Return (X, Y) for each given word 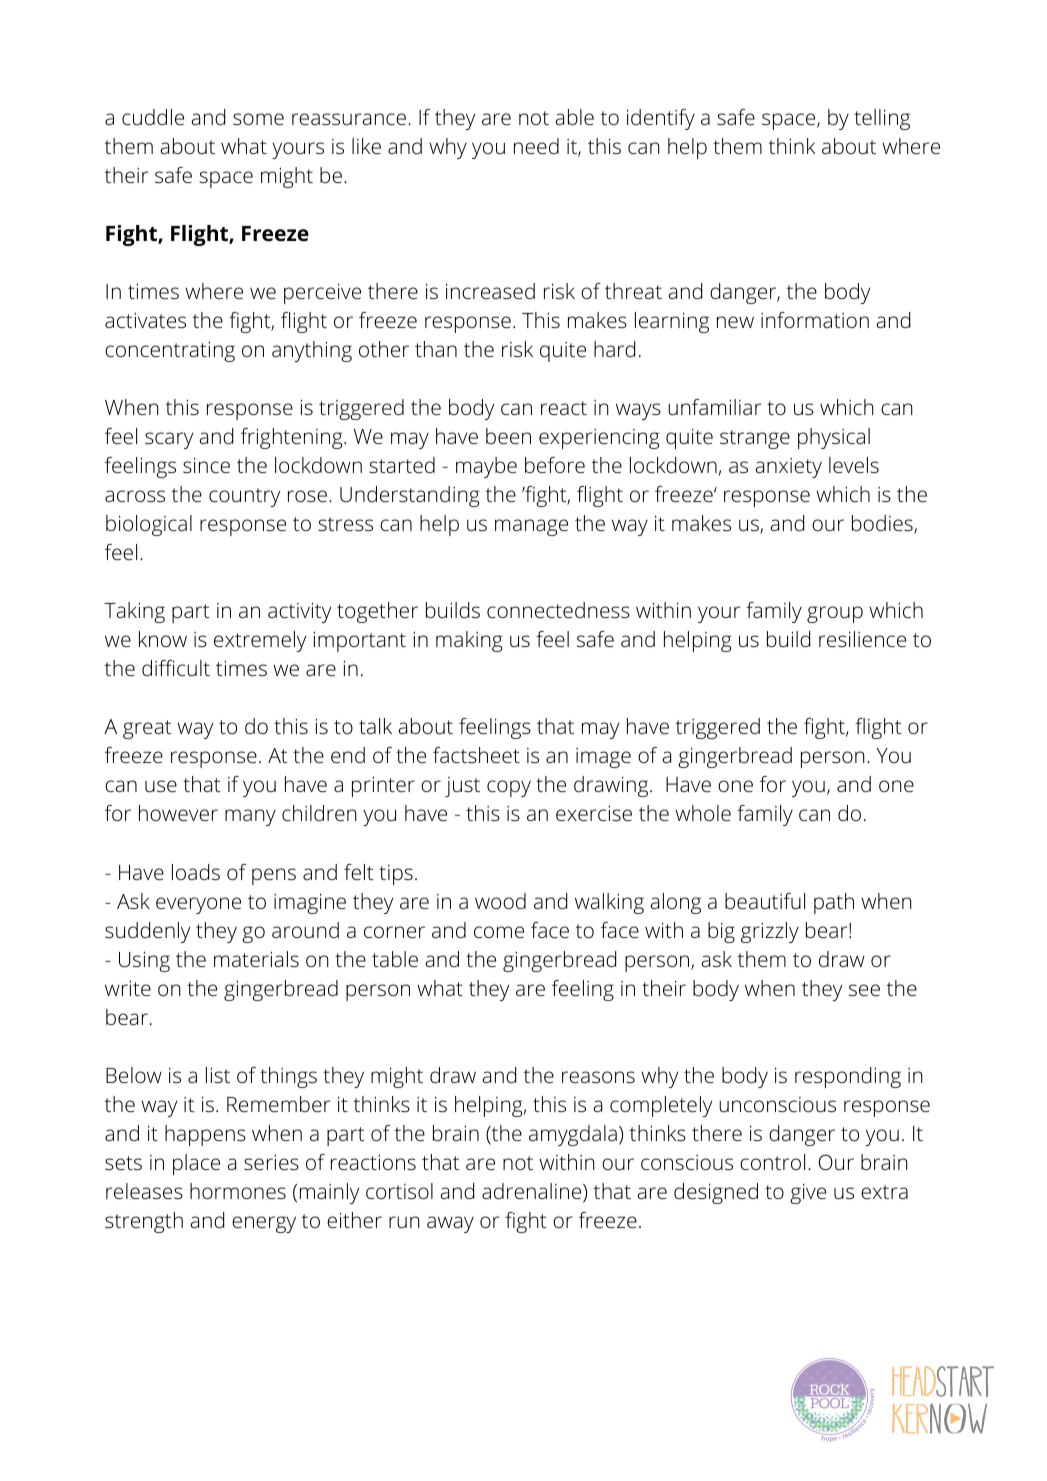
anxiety (789, 468)
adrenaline (531, 1191)
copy (509, 788)
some (258, 119)
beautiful (765, 901)
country (244, 497)
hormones (238, 1191)
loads (196, 872)
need (536, 146)
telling (882, 119)
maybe (486, 467)
